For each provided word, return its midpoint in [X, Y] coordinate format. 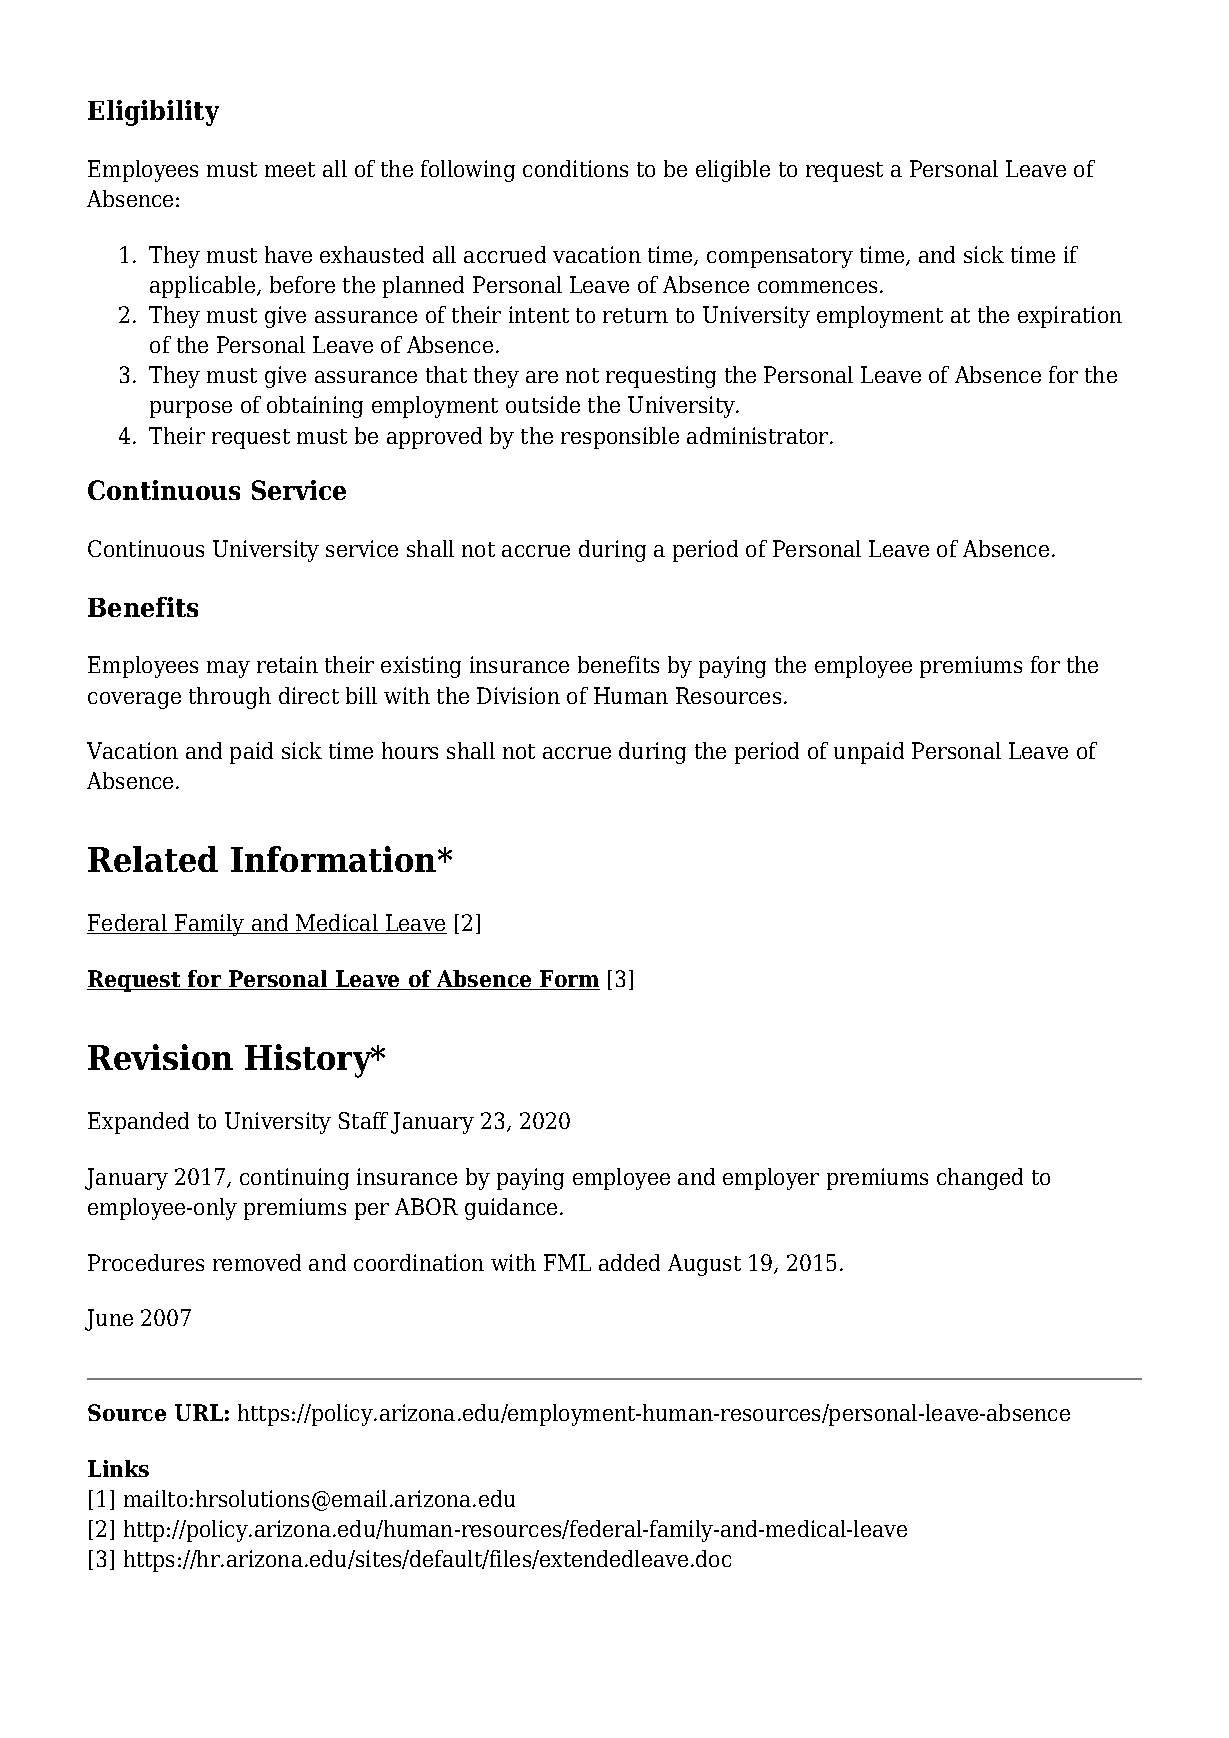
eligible [733, 171]
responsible [620, 438]
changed [980, 1179]
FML [567, 1262]
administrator [759, 435]
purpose [191, 409]
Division [518, 695]
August [704, 1265]
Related [153, 859]
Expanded [138, 1123]
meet [290, 169]
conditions [575, 168]
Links [118, 1468]
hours [410, 750]
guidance [511, 1209]
